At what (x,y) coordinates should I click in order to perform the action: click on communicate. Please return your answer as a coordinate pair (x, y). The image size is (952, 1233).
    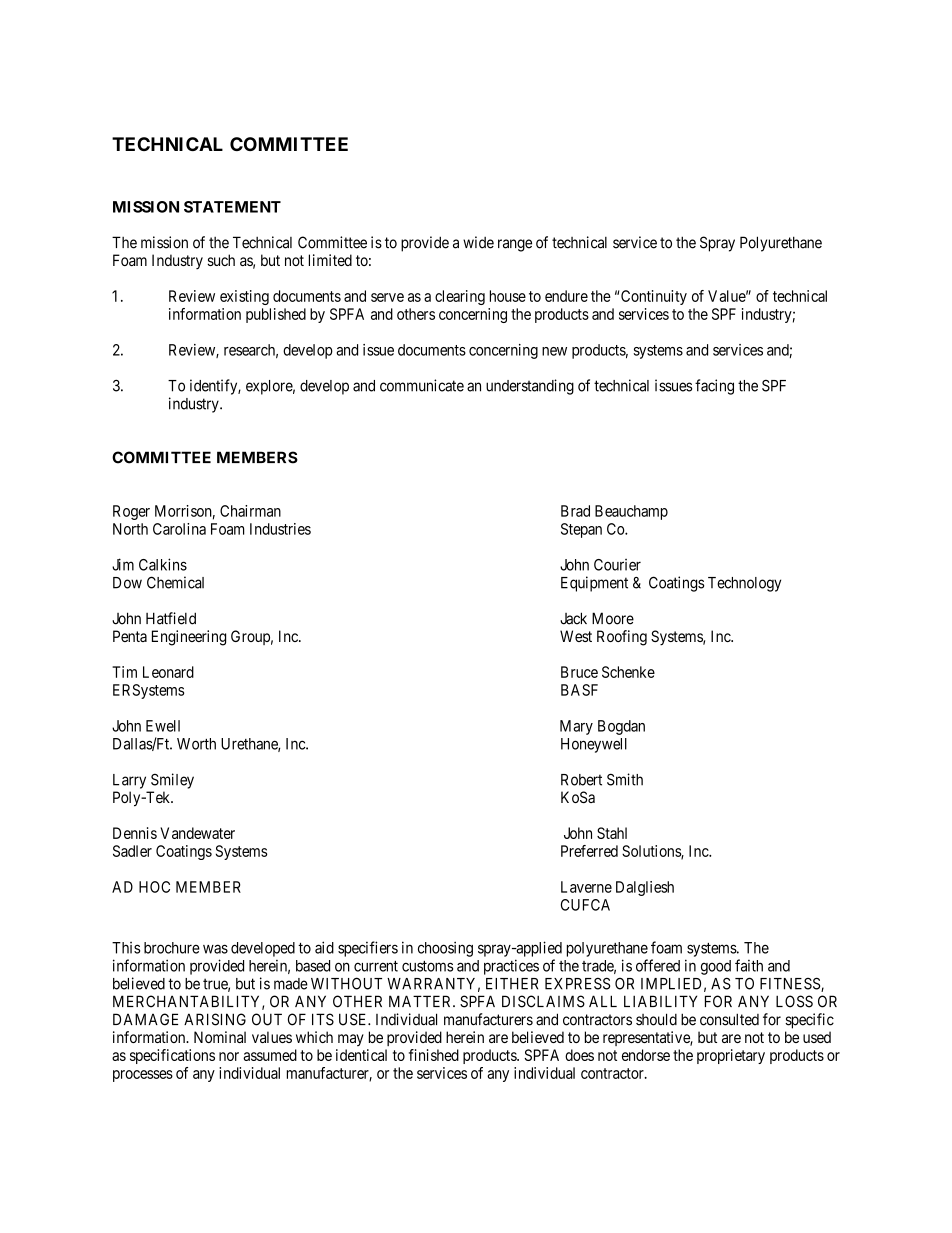
    Looking at the image, I should click on (422, 385).
